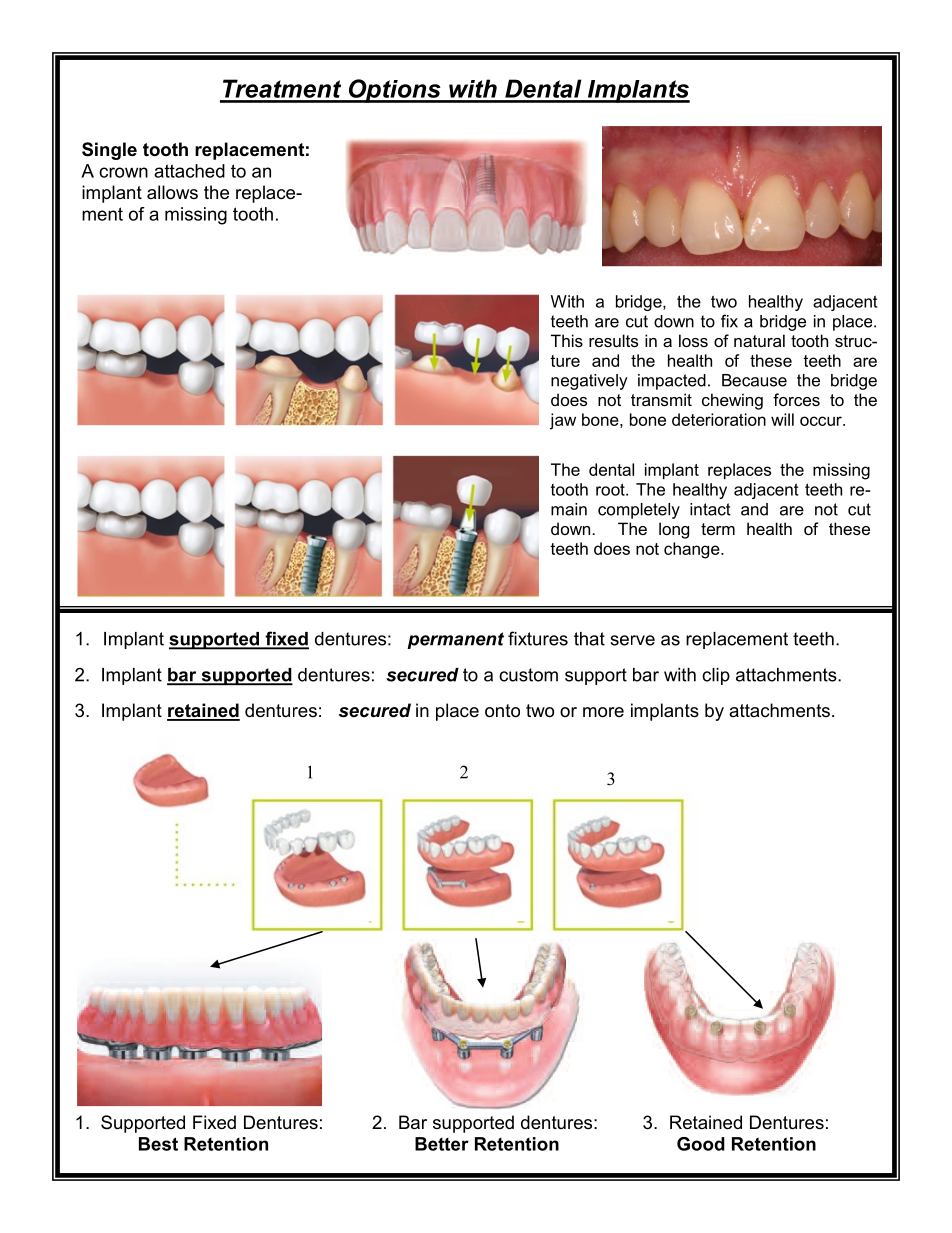 This screenshot has width=952, height=1233. What do you see at coordinates (528, 675) in the screenshot?
I see `custom` at bounding box center [528, 675].
